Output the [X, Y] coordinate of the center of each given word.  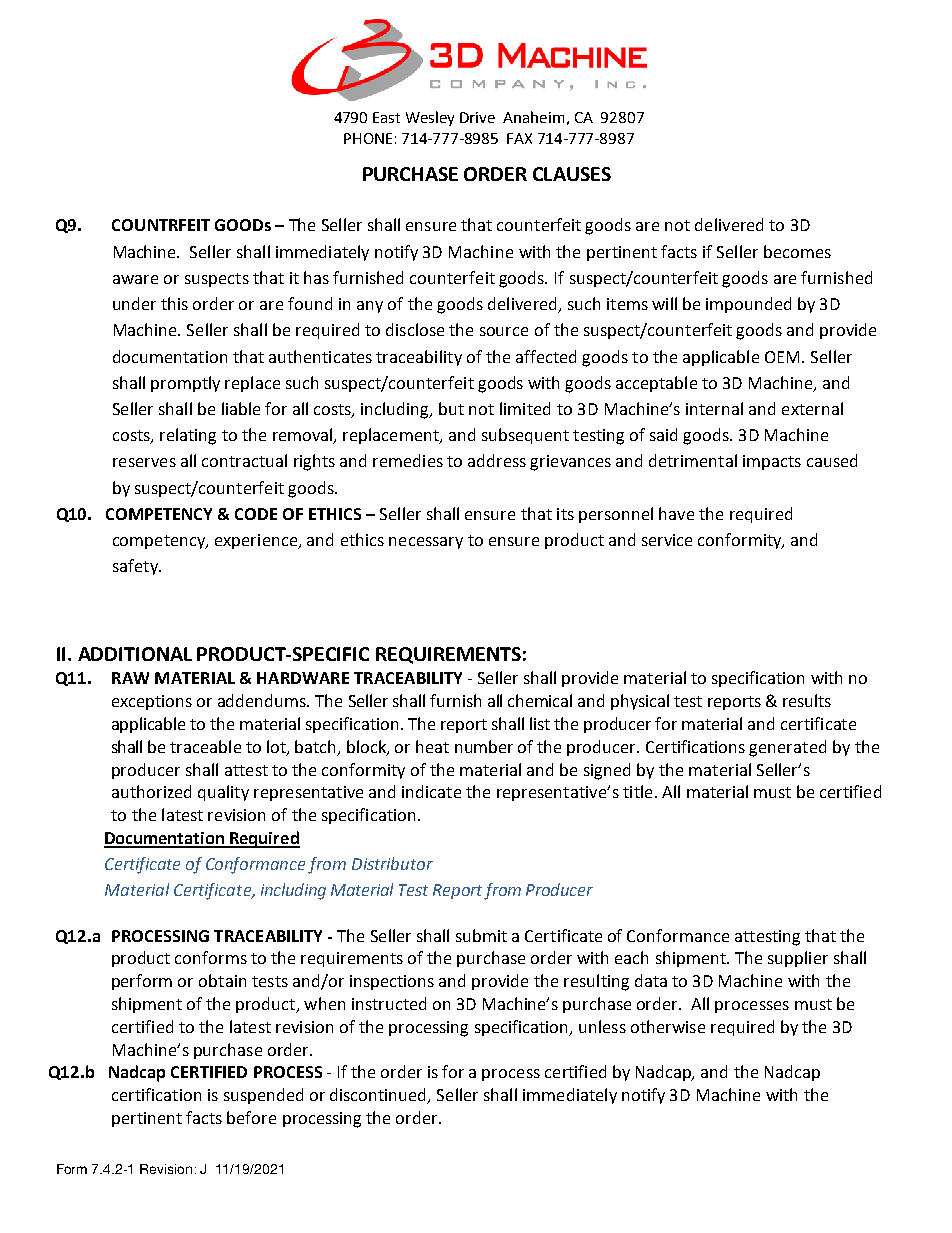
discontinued [379, 1096]
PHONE [368, 138]
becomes [797, 251]
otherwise [668, 1026]
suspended [263, 1096]
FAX [519, 138]
